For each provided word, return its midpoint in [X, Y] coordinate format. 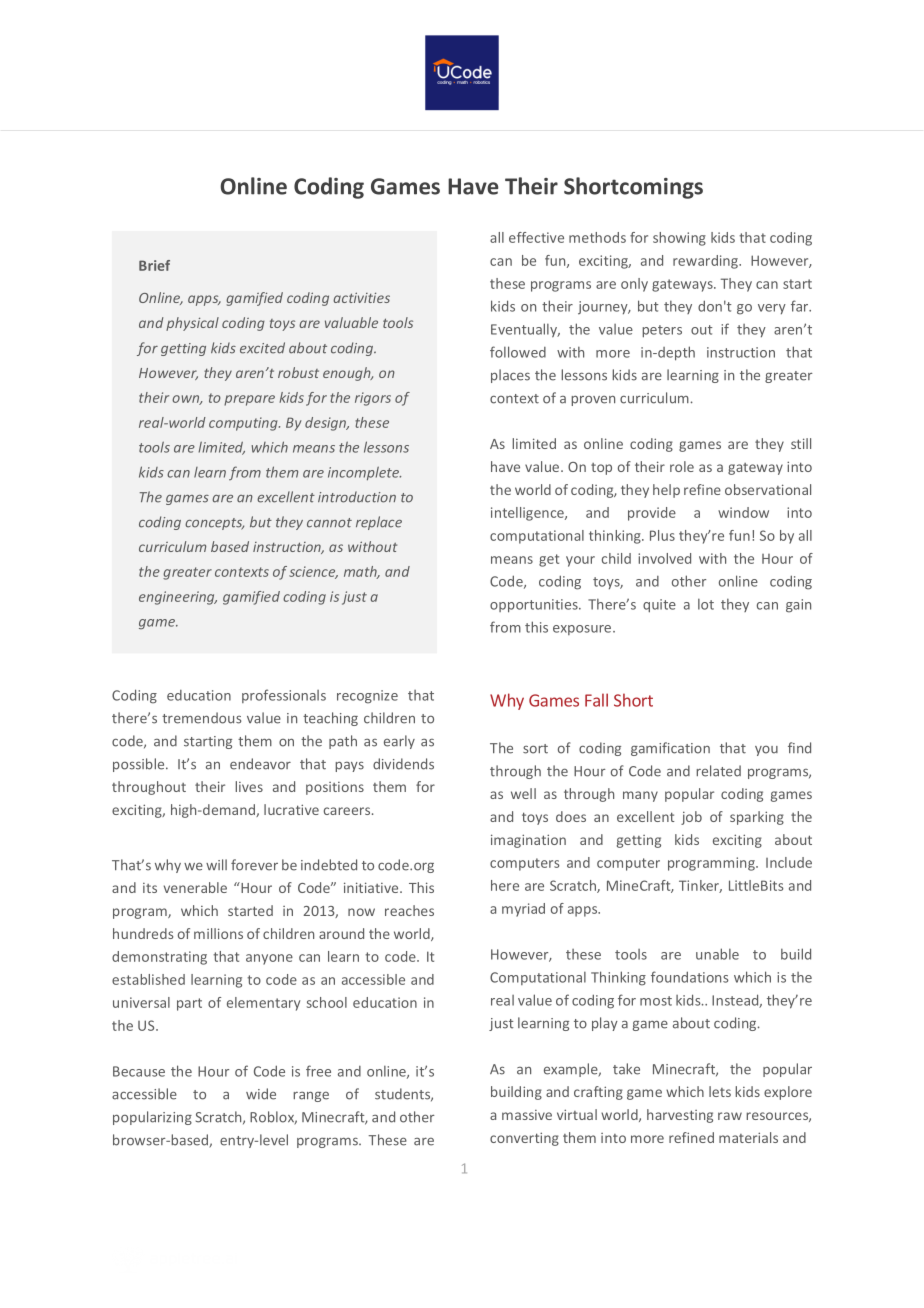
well [523, 793]
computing [244, 424]
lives [249, 786]
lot [706, 604]
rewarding [707, 262]
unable [717, 954]
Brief [154, 265]
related [718, 771]
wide [261, 1094]
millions [218, 933]
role [682, 466]
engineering [178, 598]
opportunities [535, 606]
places [510, 376]
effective [536, 237]
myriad [523, 910]
